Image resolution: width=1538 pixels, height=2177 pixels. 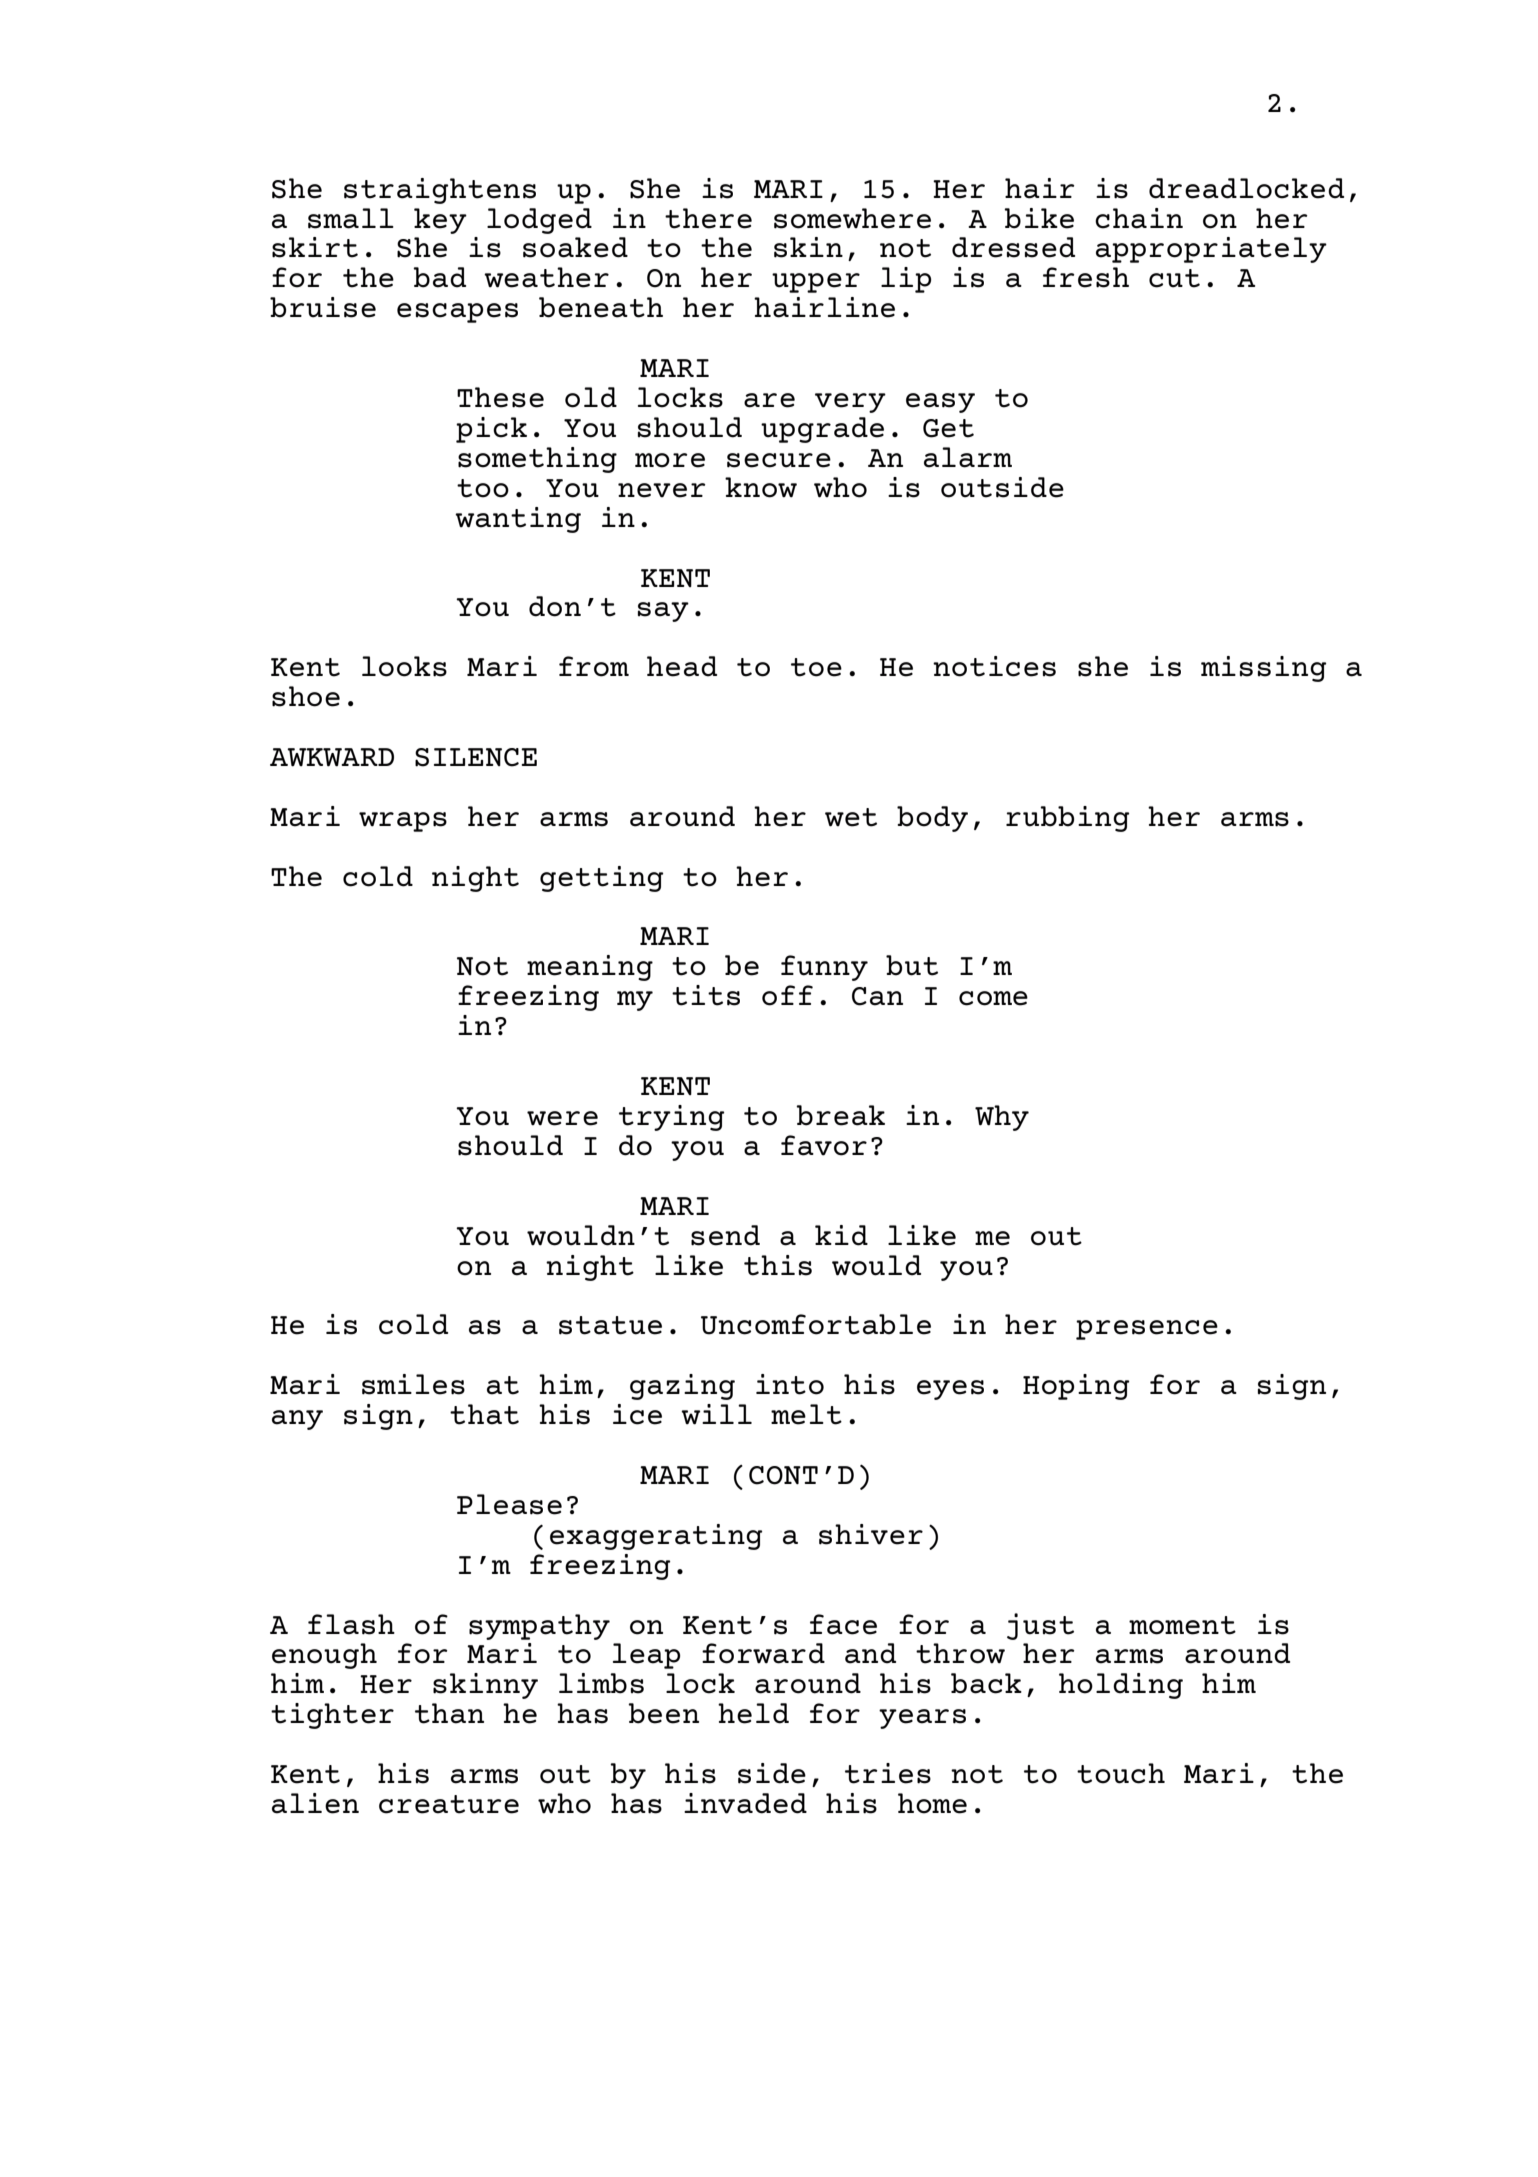 What do you see at coordinates (790, 1384) in the screenshot?
I see `into` at bounding box center [790, 1384].
